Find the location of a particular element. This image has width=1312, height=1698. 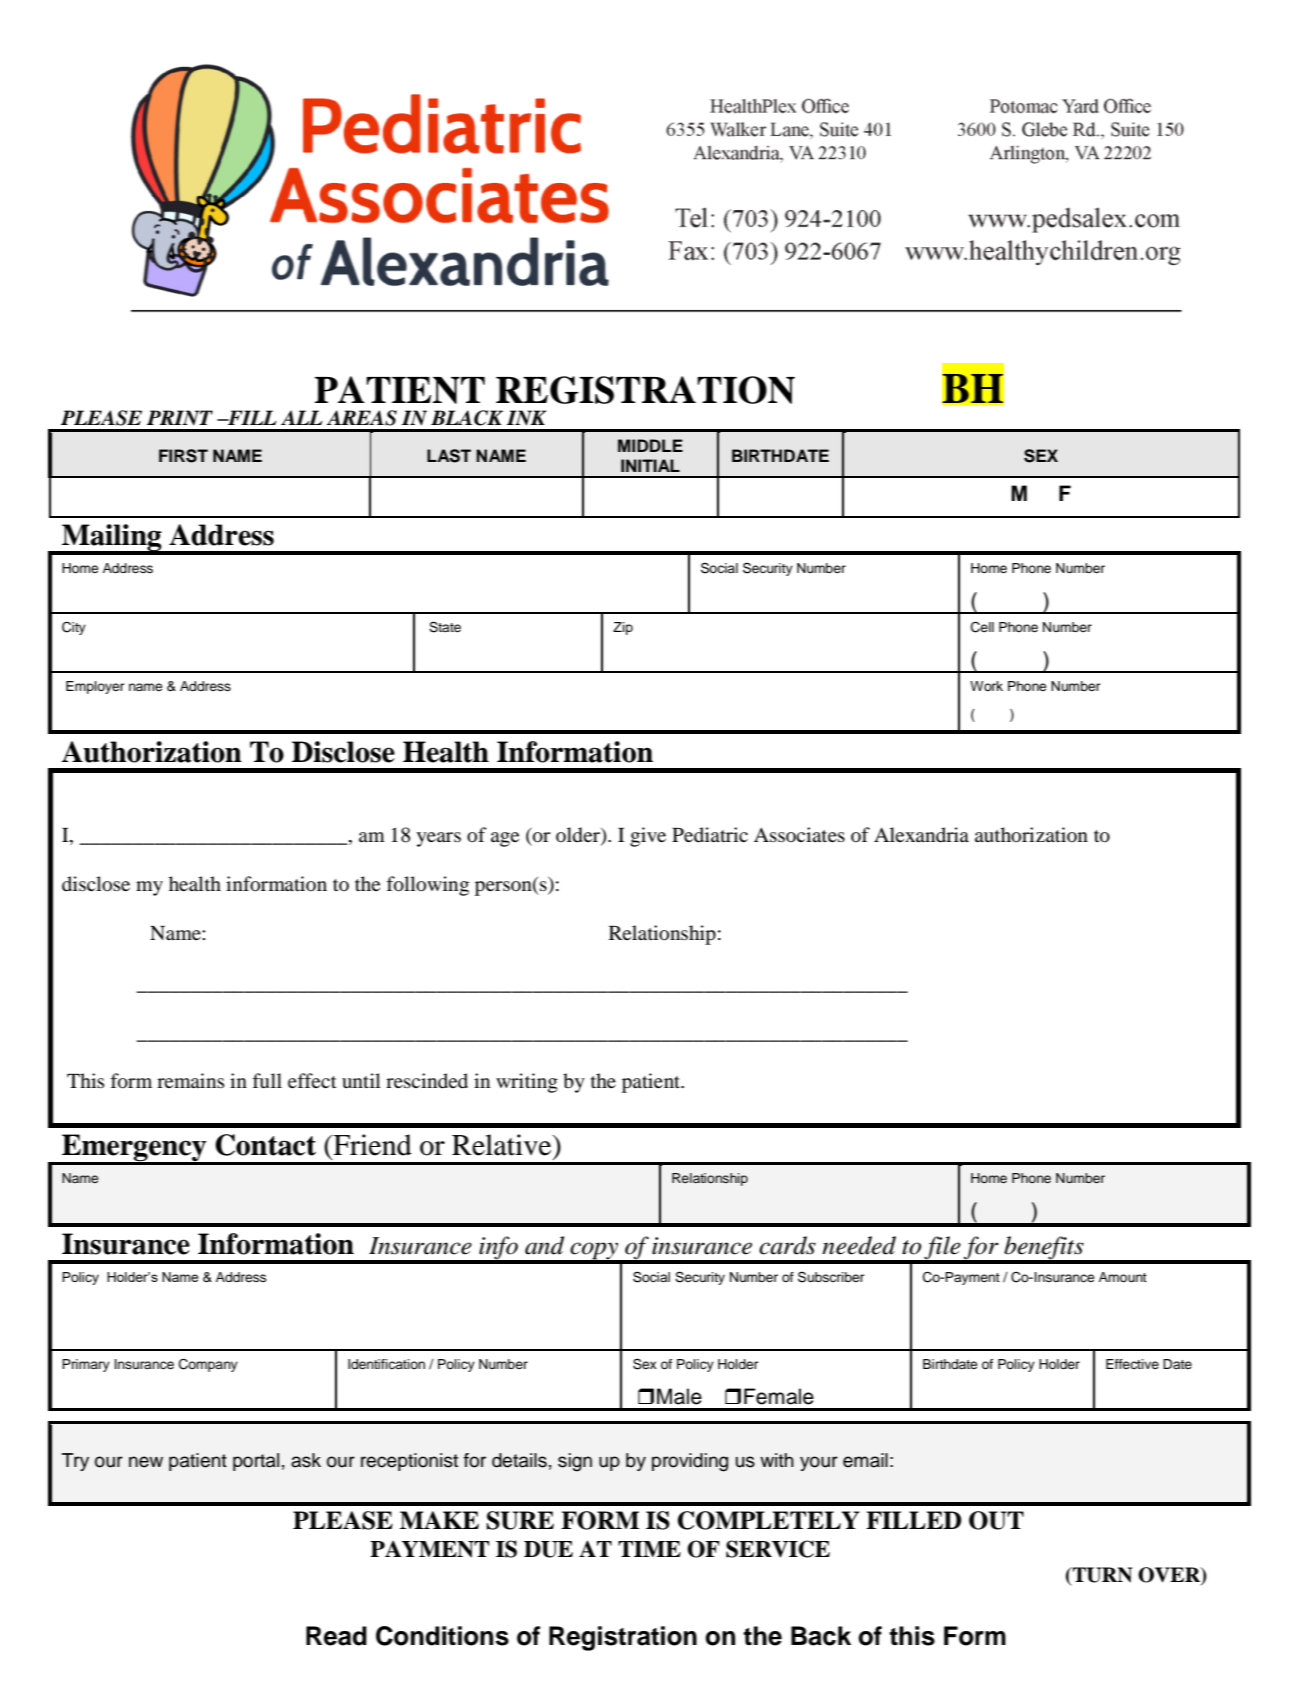

needed is located at coordinates (859, 1245).
